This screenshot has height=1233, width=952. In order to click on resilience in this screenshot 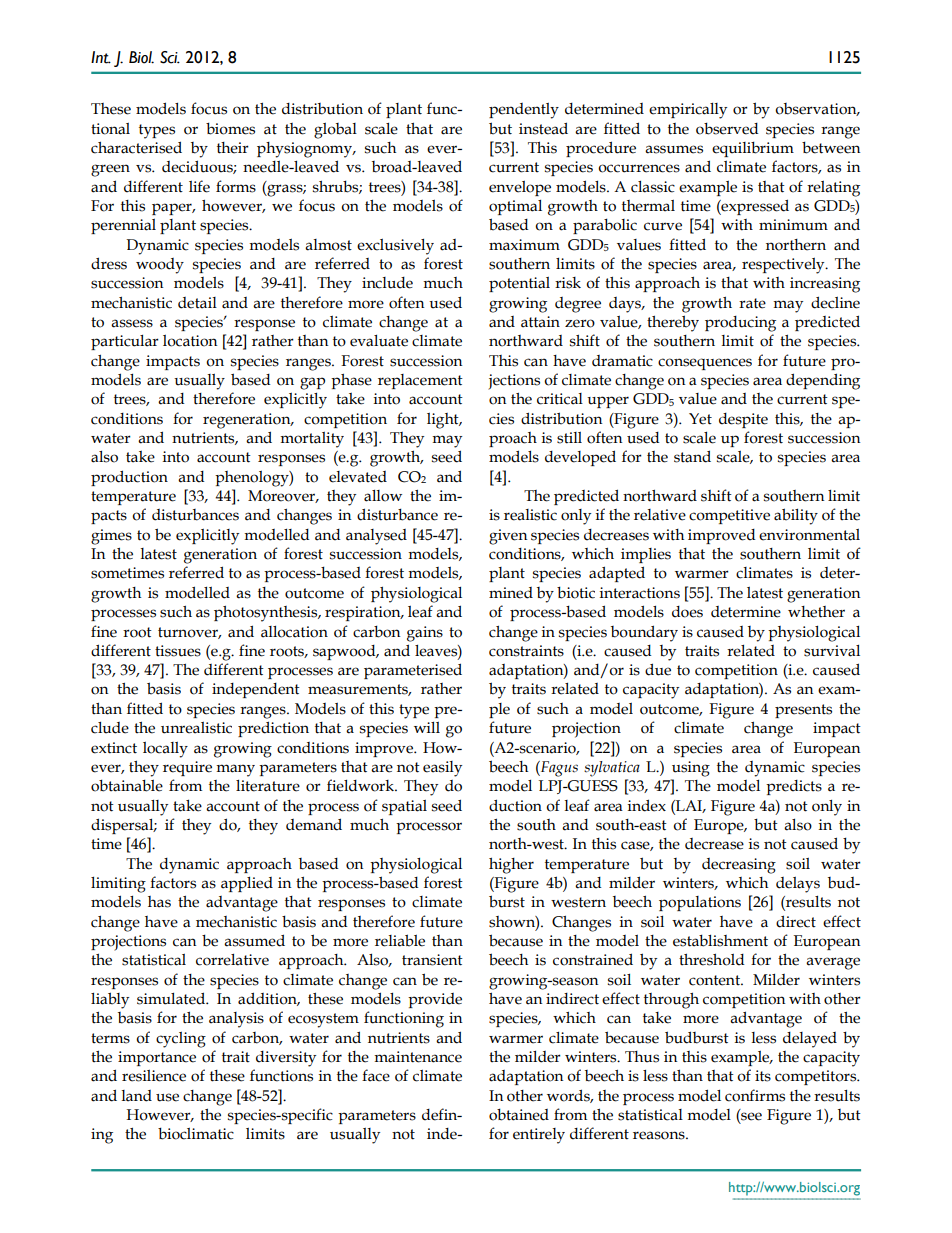, I will do `click(154, 1076)`.
